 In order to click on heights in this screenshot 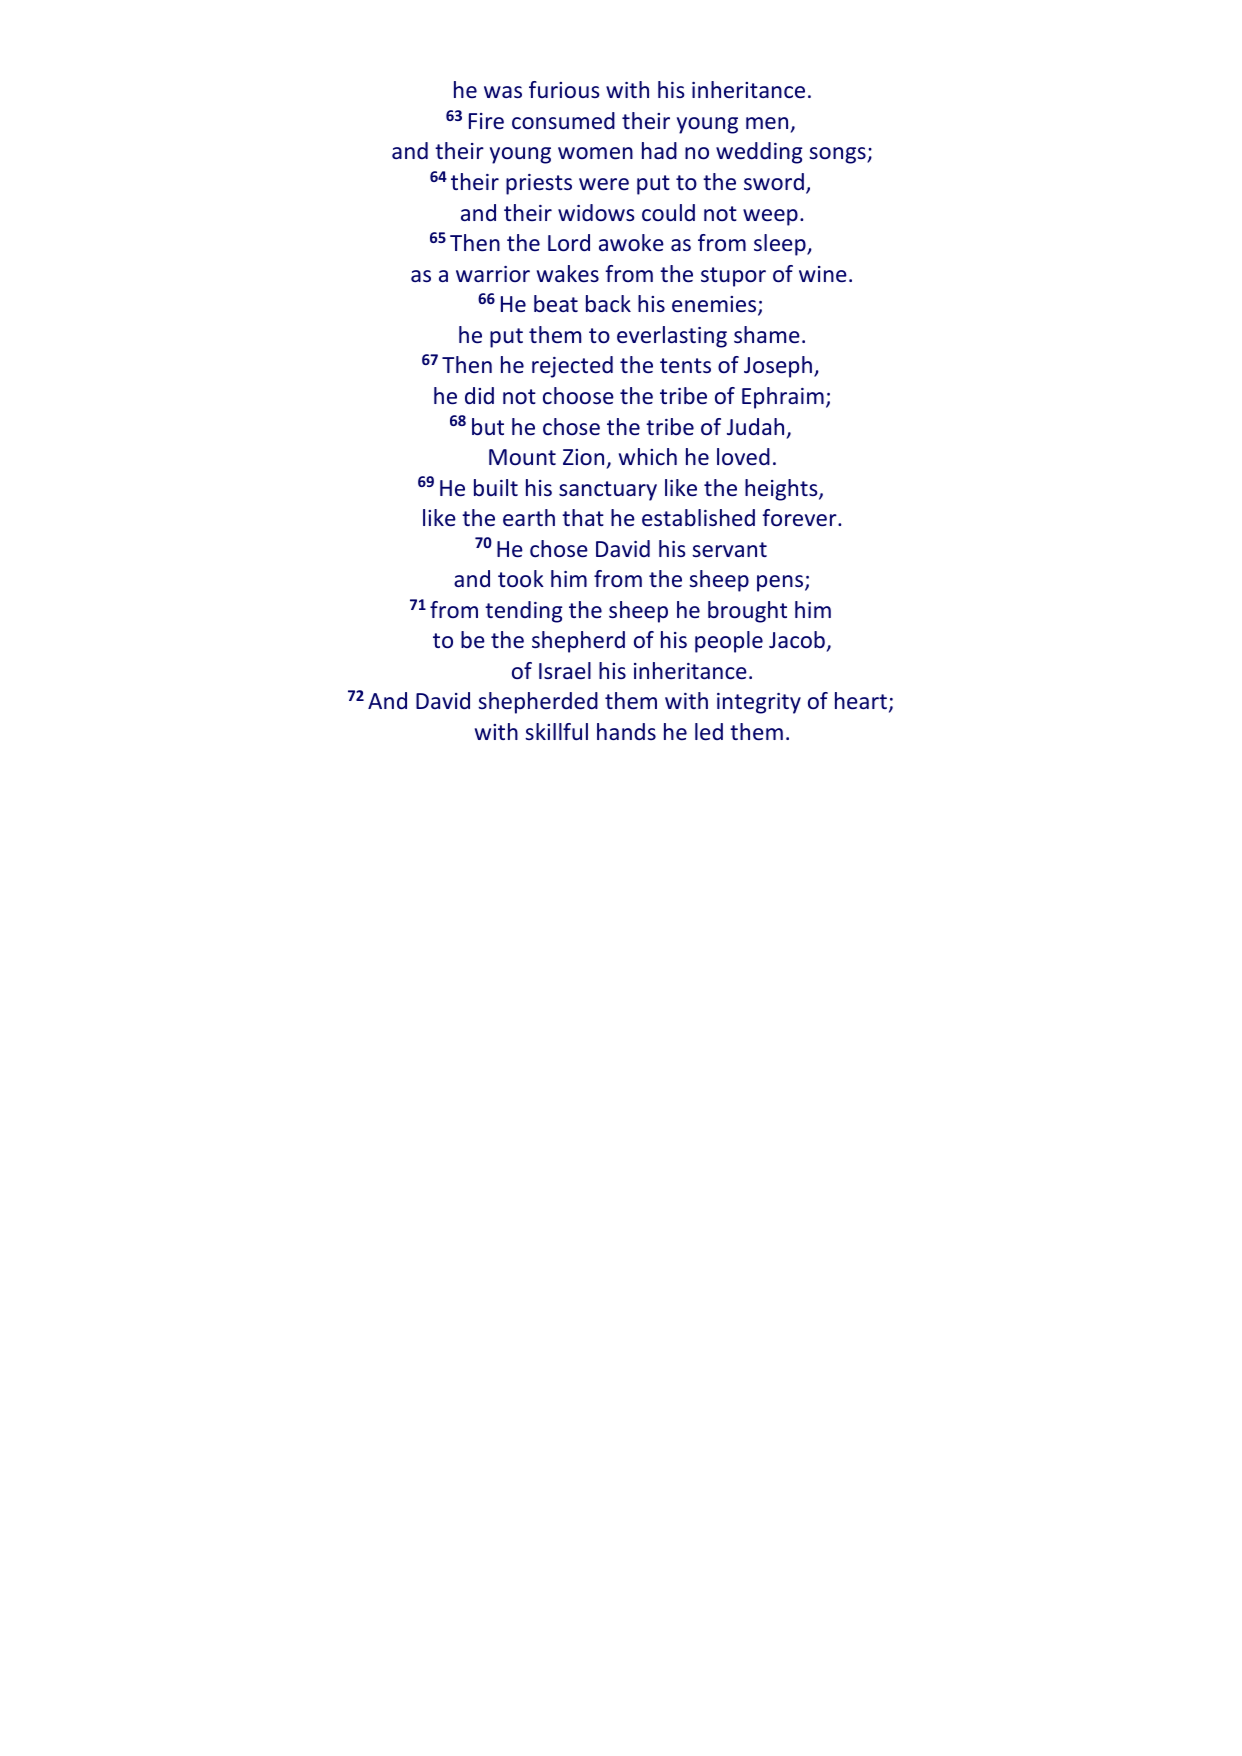, I will do `click(782, 490)`.
